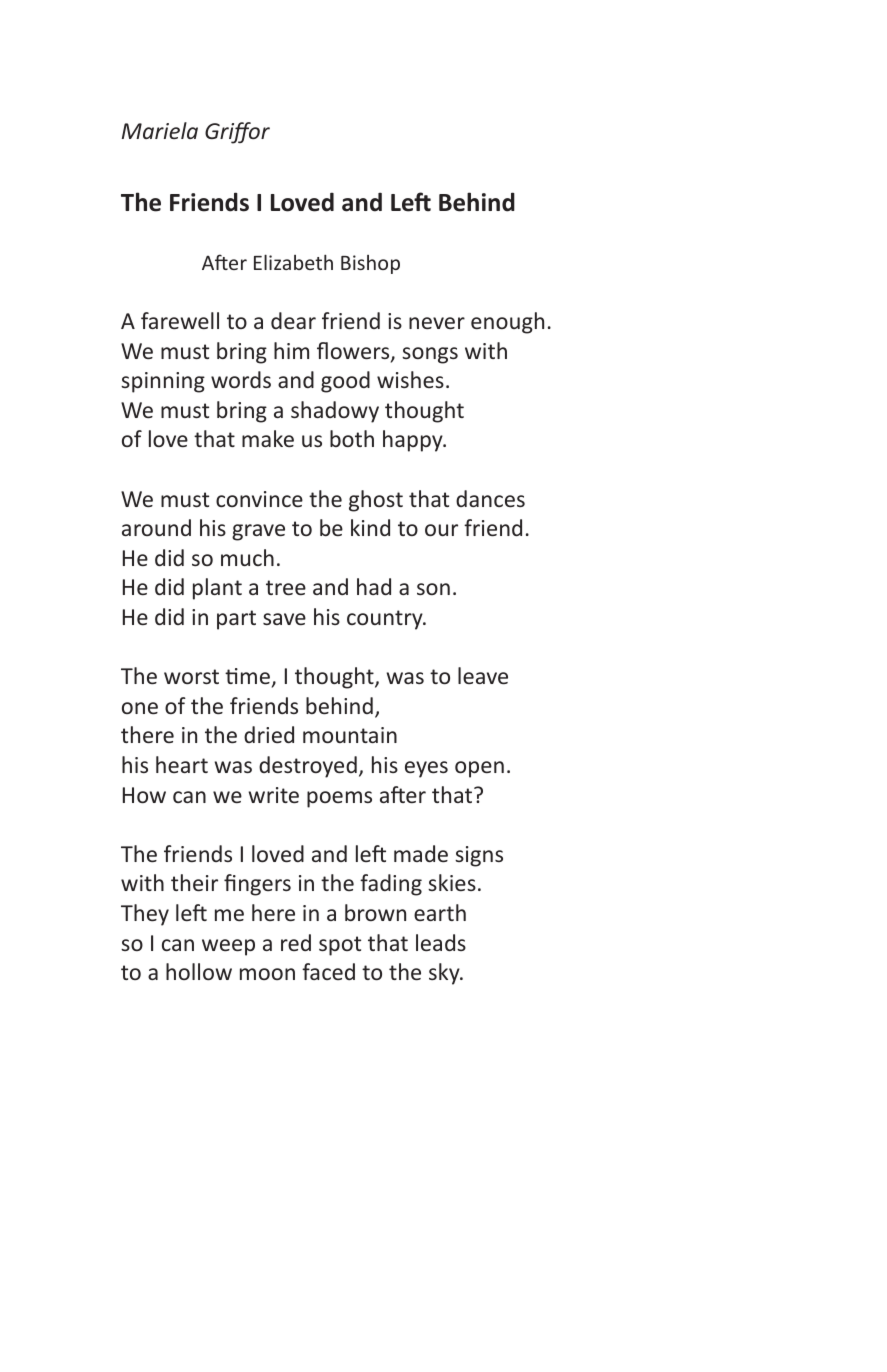 This screenshot has width=887, height=1372. Describe the element at coordinates (340, 946) in the screenshot. I see `spot` at that location.
